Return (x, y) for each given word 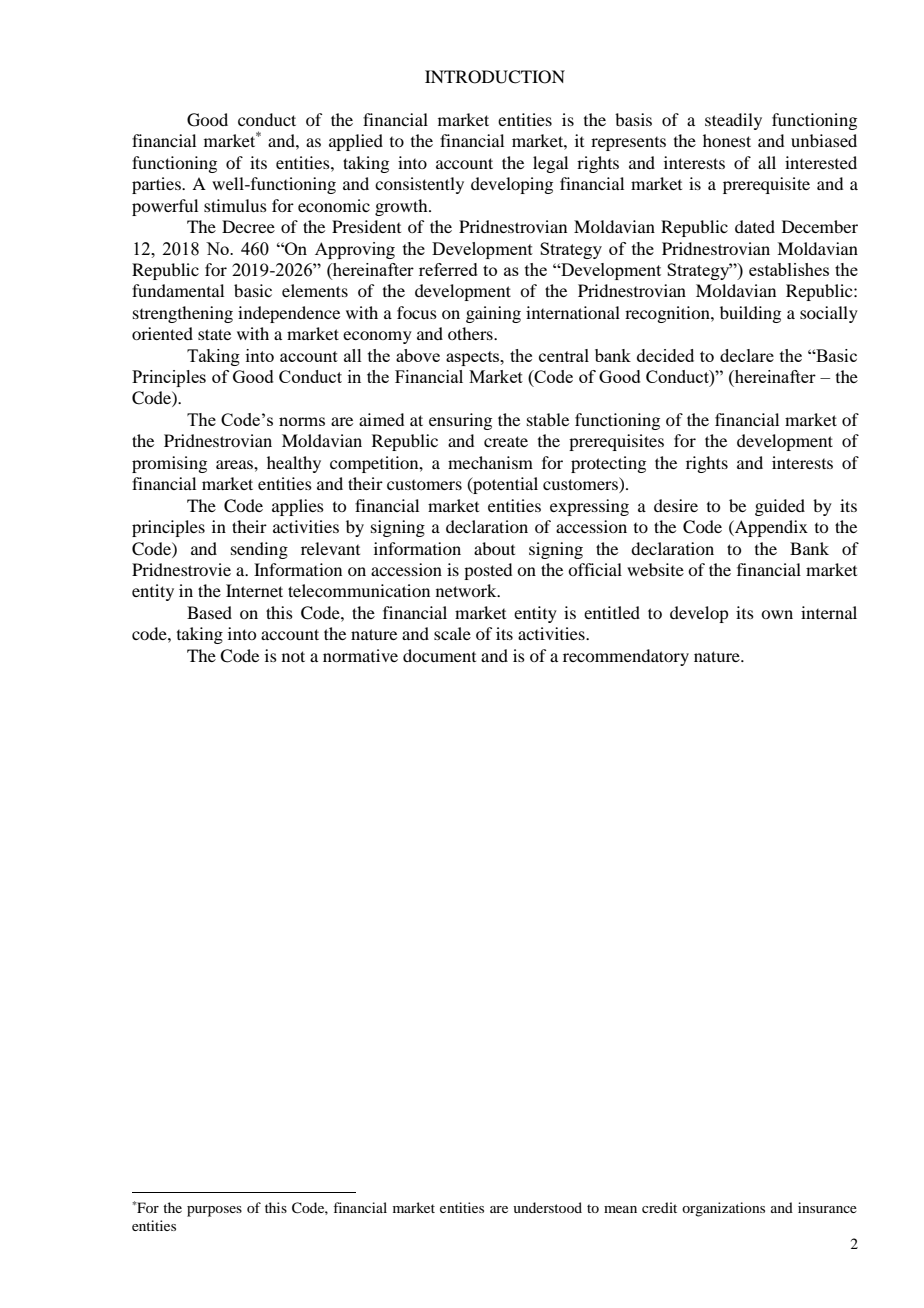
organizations (723, 1209)
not (293, 656)
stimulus (235, 205)
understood (547, 1207)
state (214, 334)
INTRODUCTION (495, 77)
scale (452, 633)
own (777, 614)
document (439, 655)
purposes (214, 1211)
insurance (827, 1207)
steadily (733, 121)
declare (747, 355)
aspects (474, 358)
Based (209, 612)
